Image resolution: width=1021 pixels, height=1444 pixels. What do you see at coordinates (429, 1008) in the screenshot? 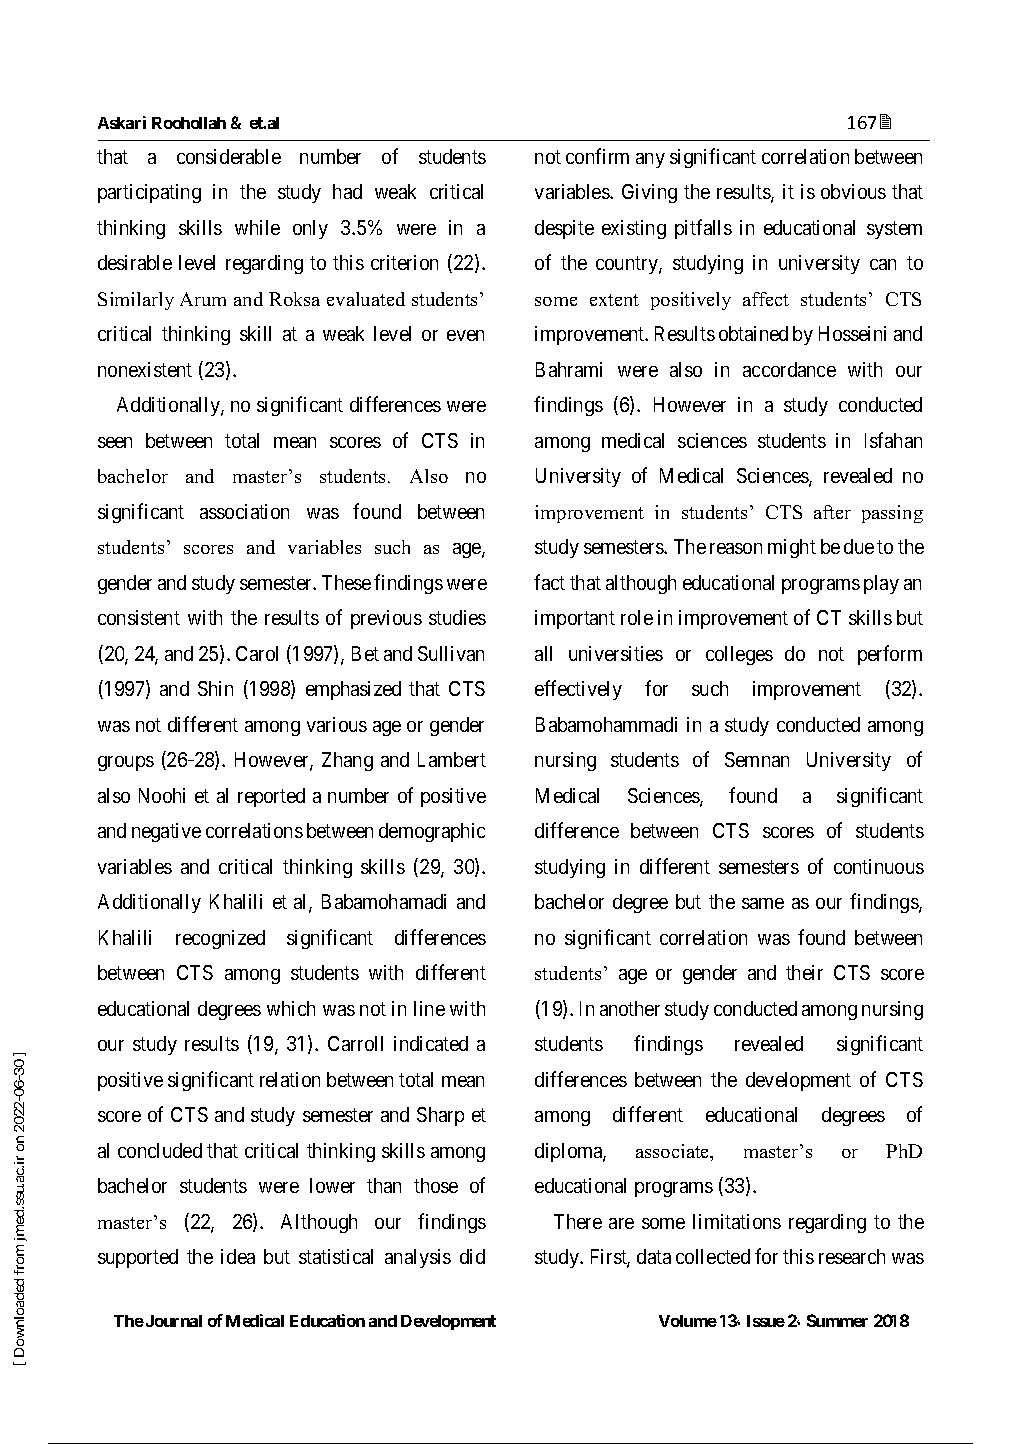
I see `line` at bounding box center [429, 1008].
